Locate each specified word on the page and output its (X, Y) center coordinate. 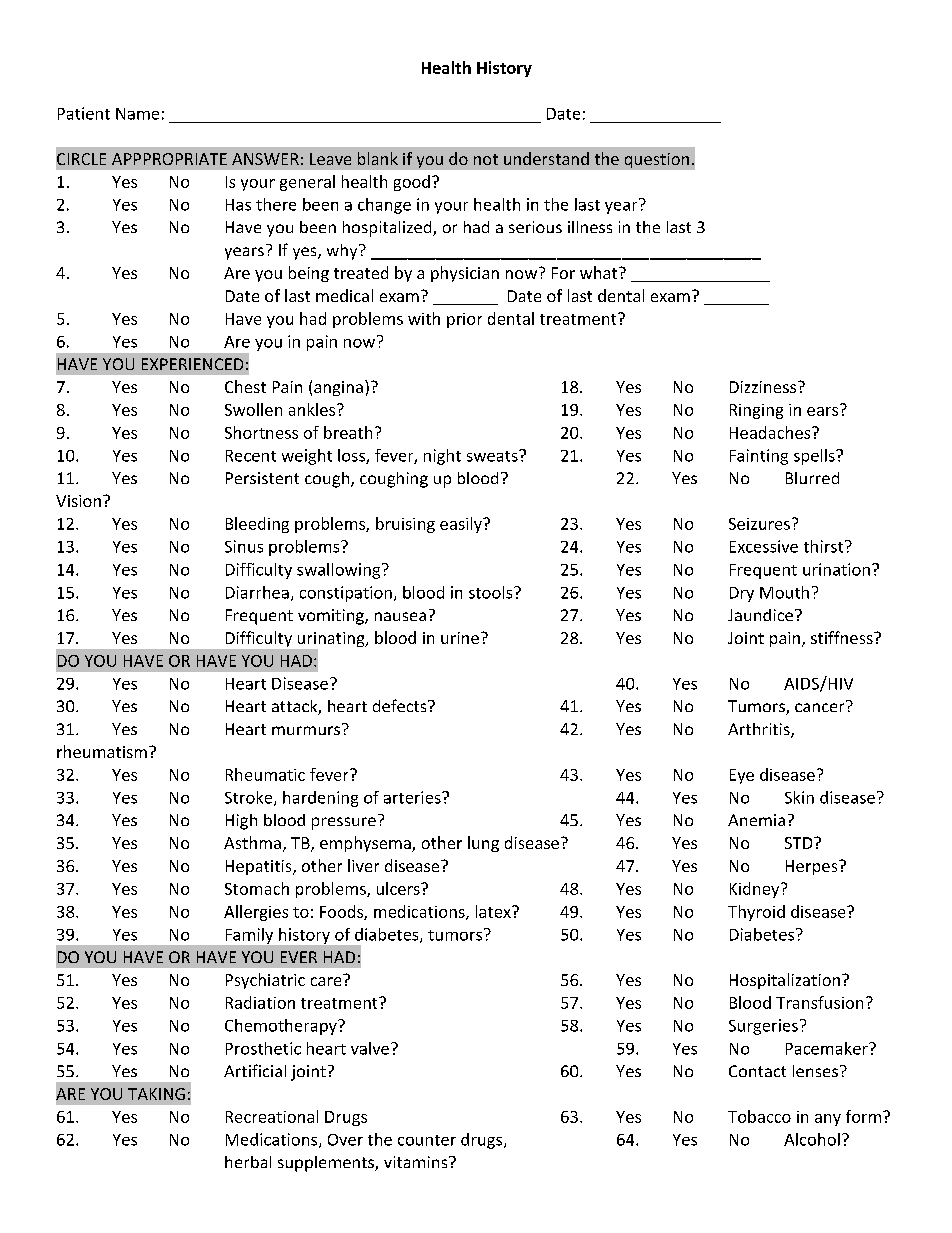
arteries (413, 797)
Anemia (756, 820)
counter (427, 1140)
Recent (251, 456)
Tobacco (759, 1116)
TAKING (156, 1094)
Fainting (759, 457)
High (241, 822)
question (657, 160)
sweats (493, 456)
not (486, 159)
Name (137, 114)
